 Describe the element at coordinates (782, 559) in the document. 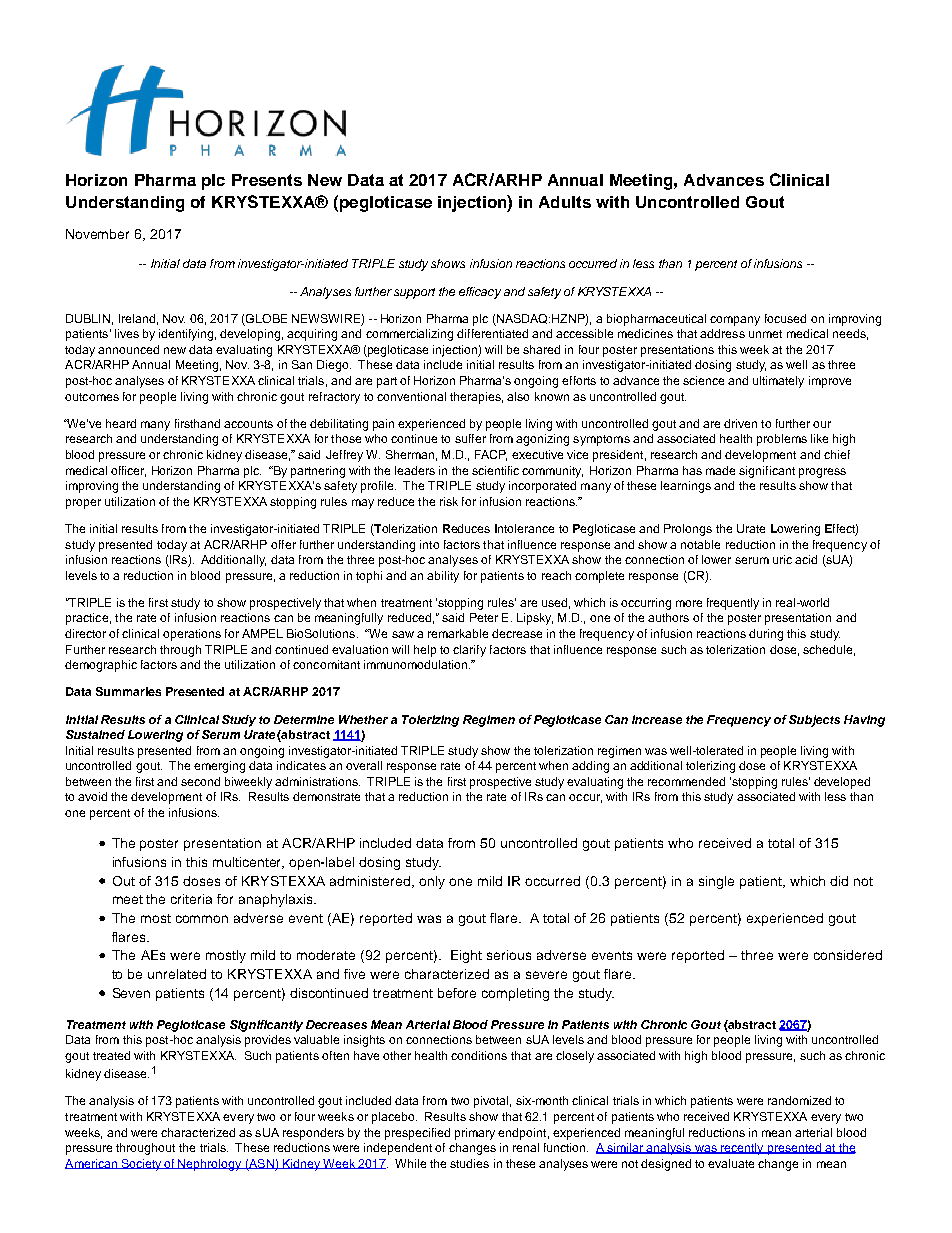

I see `uric` at that location.
